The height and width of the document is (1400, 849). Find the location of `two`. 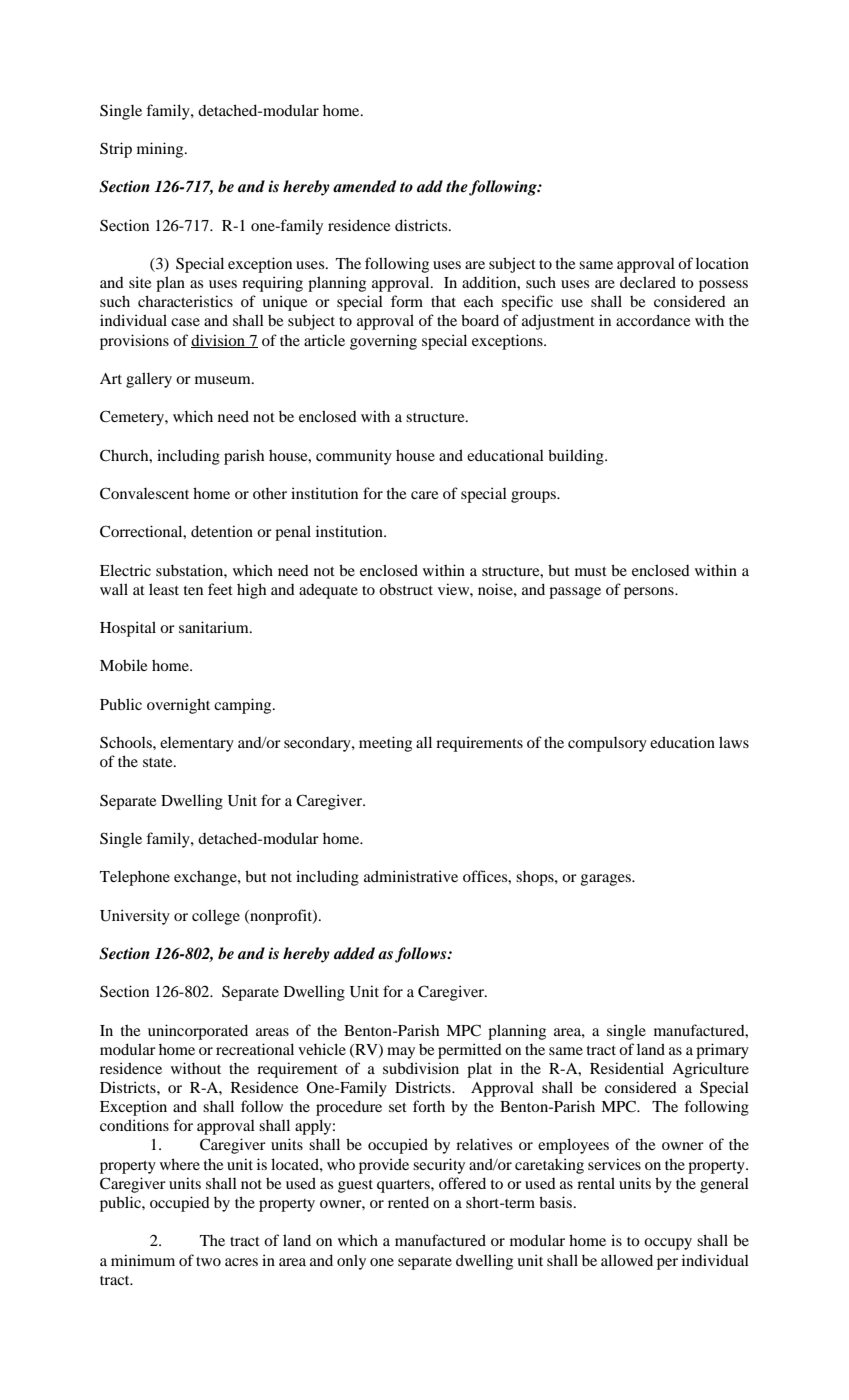

two is located at coordinates (208, 1261).
